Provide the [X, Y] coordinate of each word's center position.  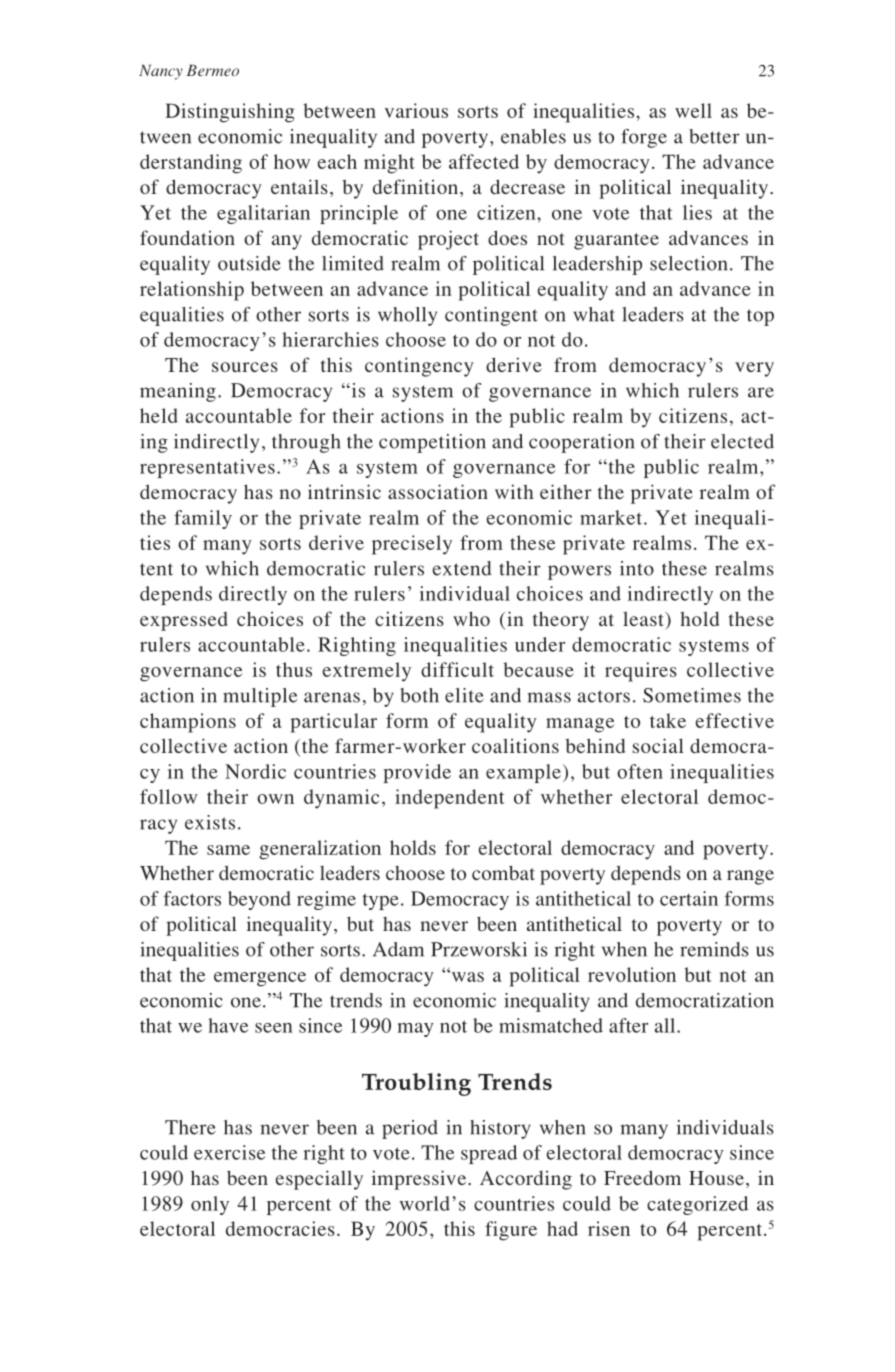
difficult [457, 669]
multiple [260, 697]
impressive [419, 1180]
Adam [398, 949]
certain [689, 898]
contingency [419, 367]
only [210, 1205]
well [693, 110]
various [416, 110]
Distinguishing [230, 113]
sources [245, 367]
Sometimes [692, 695]
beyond [259, 900]
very [754, 369]
